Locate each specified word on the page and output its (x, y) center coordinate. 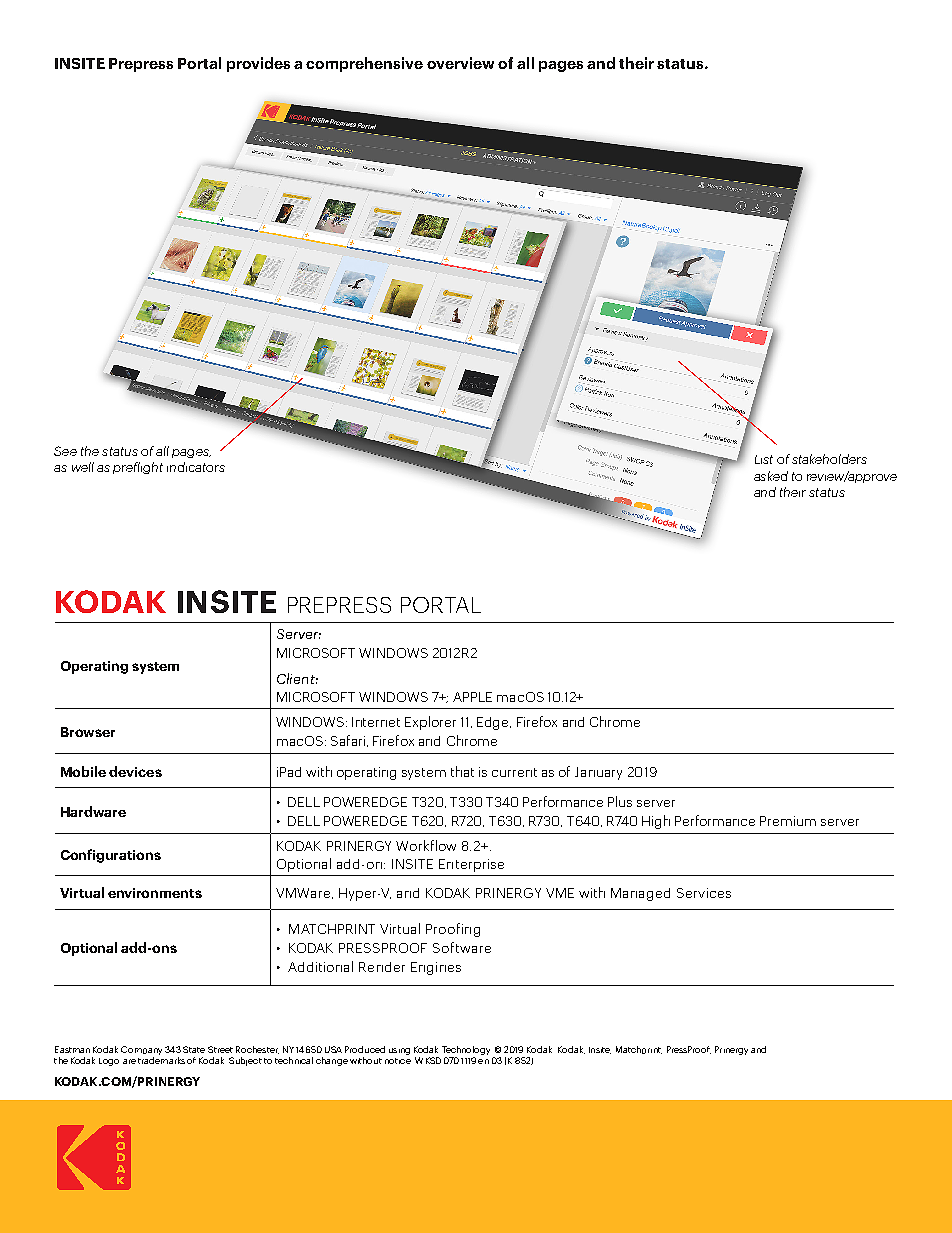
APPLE (472, 697)
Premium (788, 821)
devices (135, 771)
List (764, 459)
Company (141, 1050)
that (462, 771)
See (65, 451)
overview (460, 63)
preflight (138, 468)
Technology (466, 1050)
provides (258, 64)
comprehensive (364, 64)
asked (771, 476)
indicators (196, 467)
